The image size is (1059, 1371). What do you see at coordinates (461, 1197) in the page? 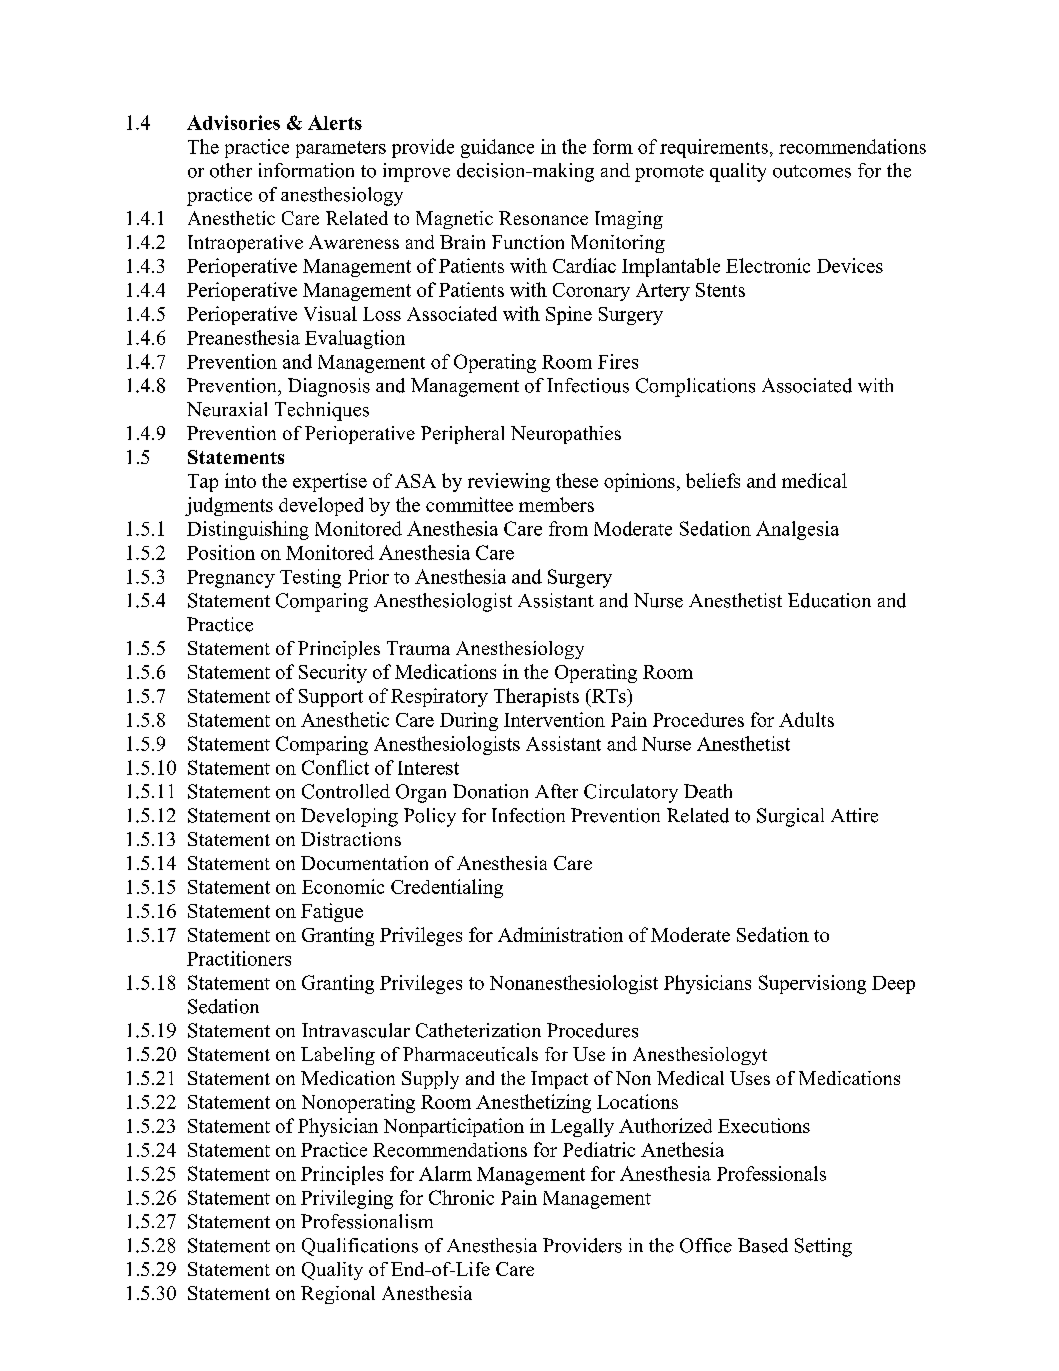
I see `Chronic` at bounding box center [461, 1197].
